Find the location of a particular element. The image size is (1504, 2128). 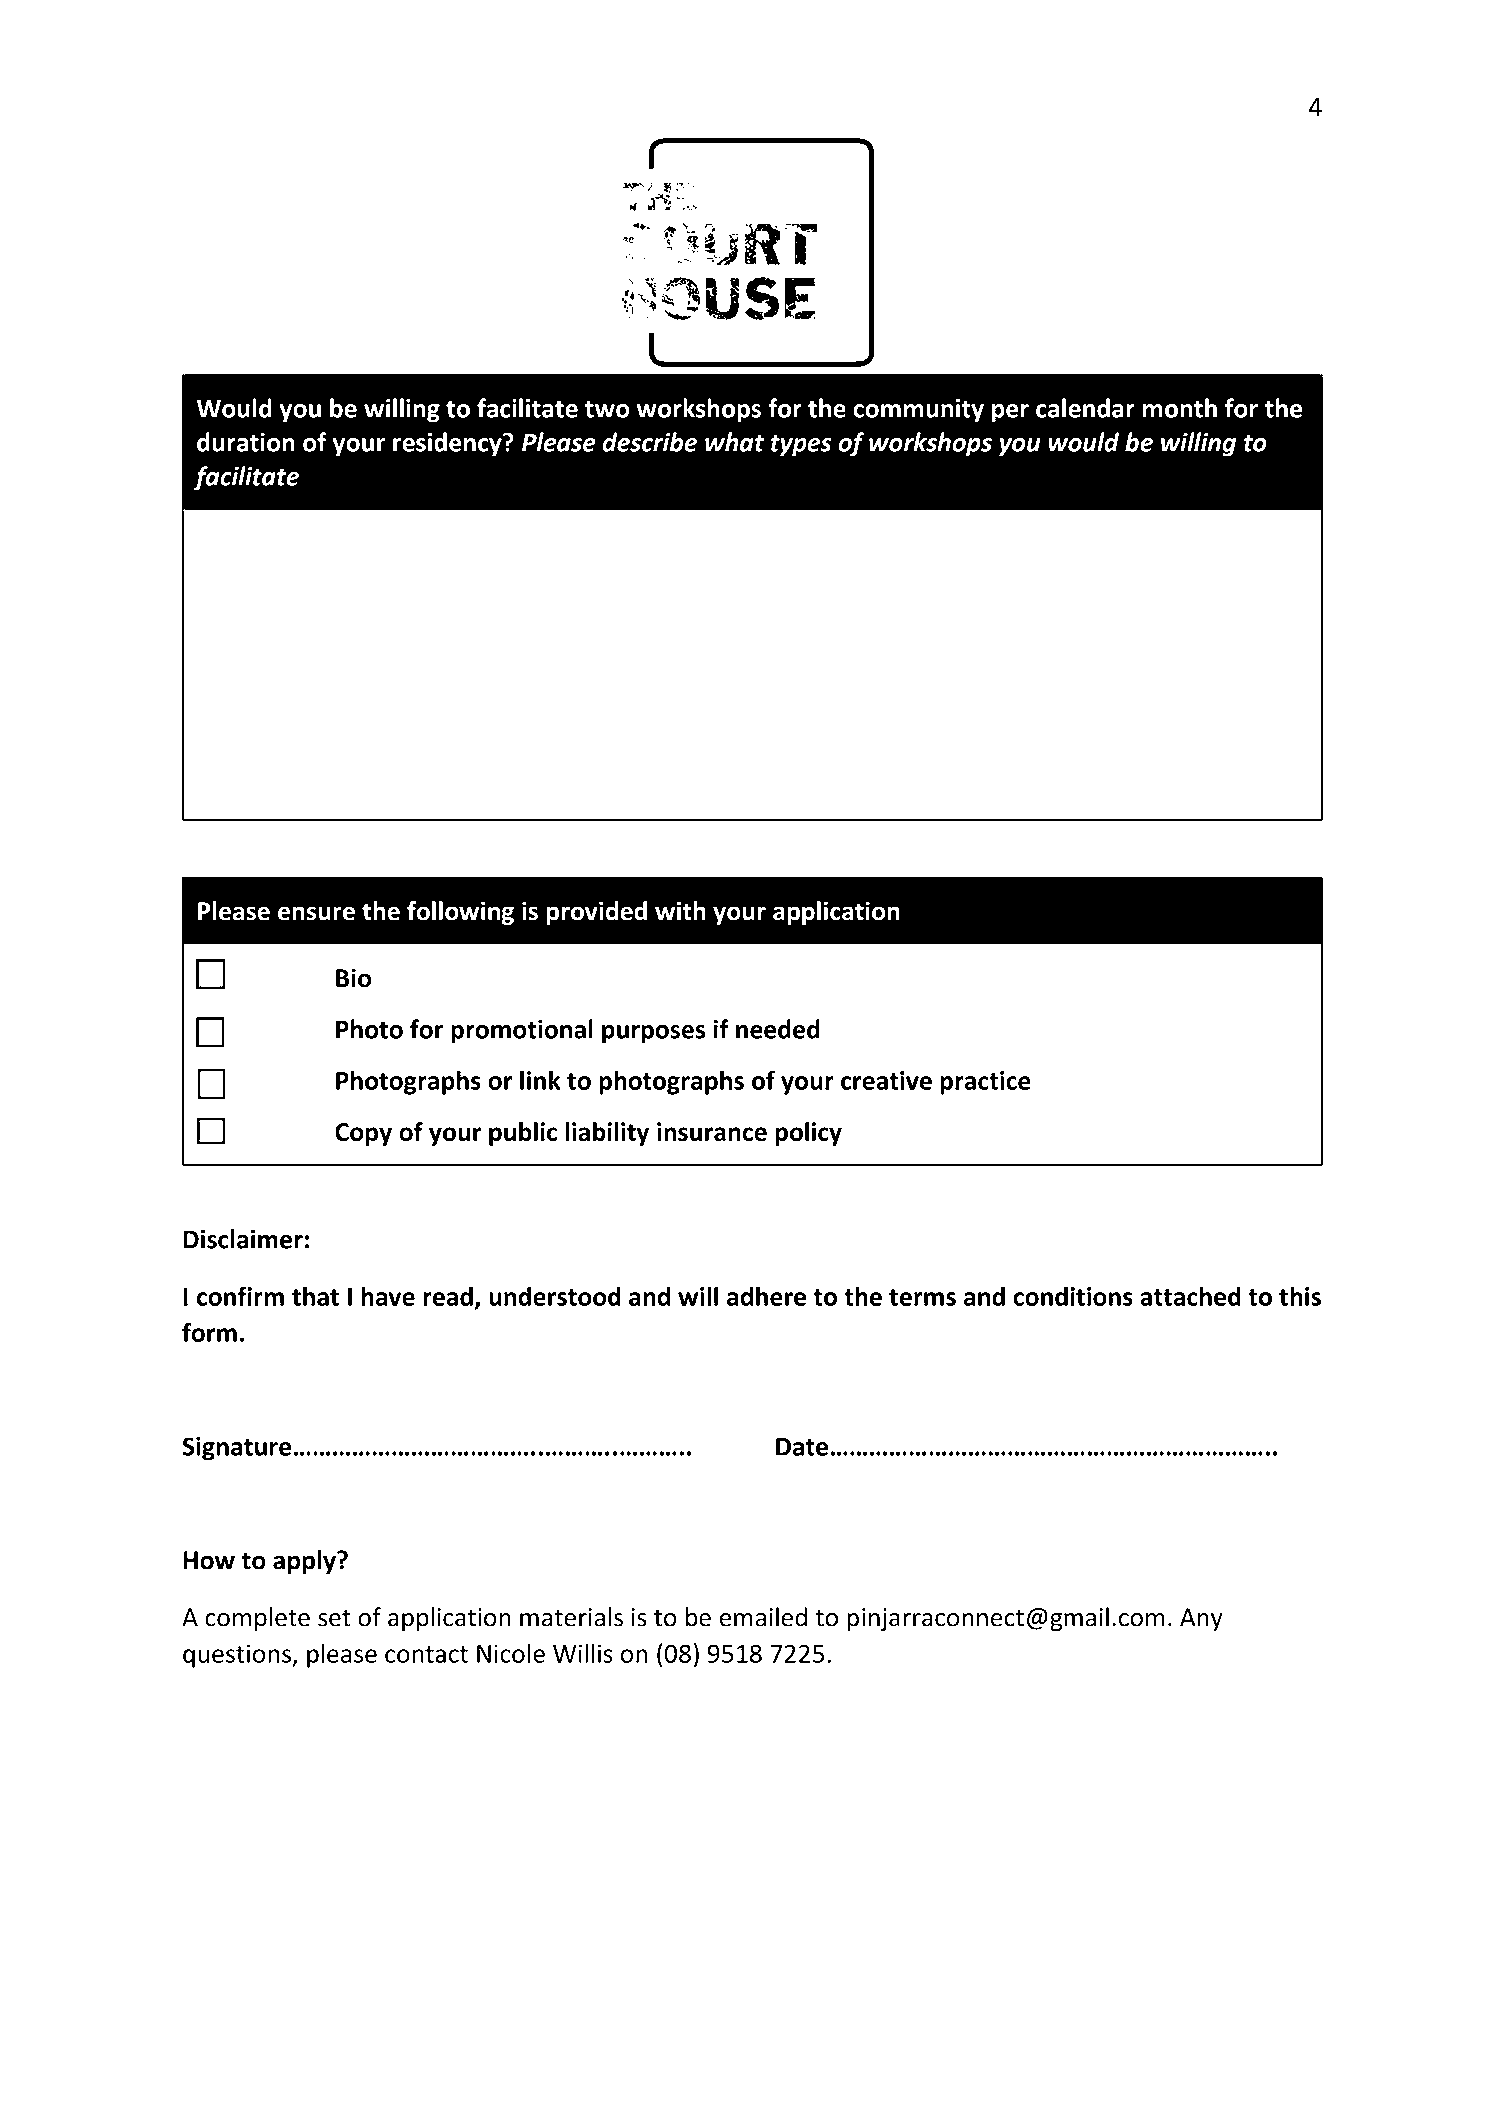

attached is located at coordinates (1190, 1296).
